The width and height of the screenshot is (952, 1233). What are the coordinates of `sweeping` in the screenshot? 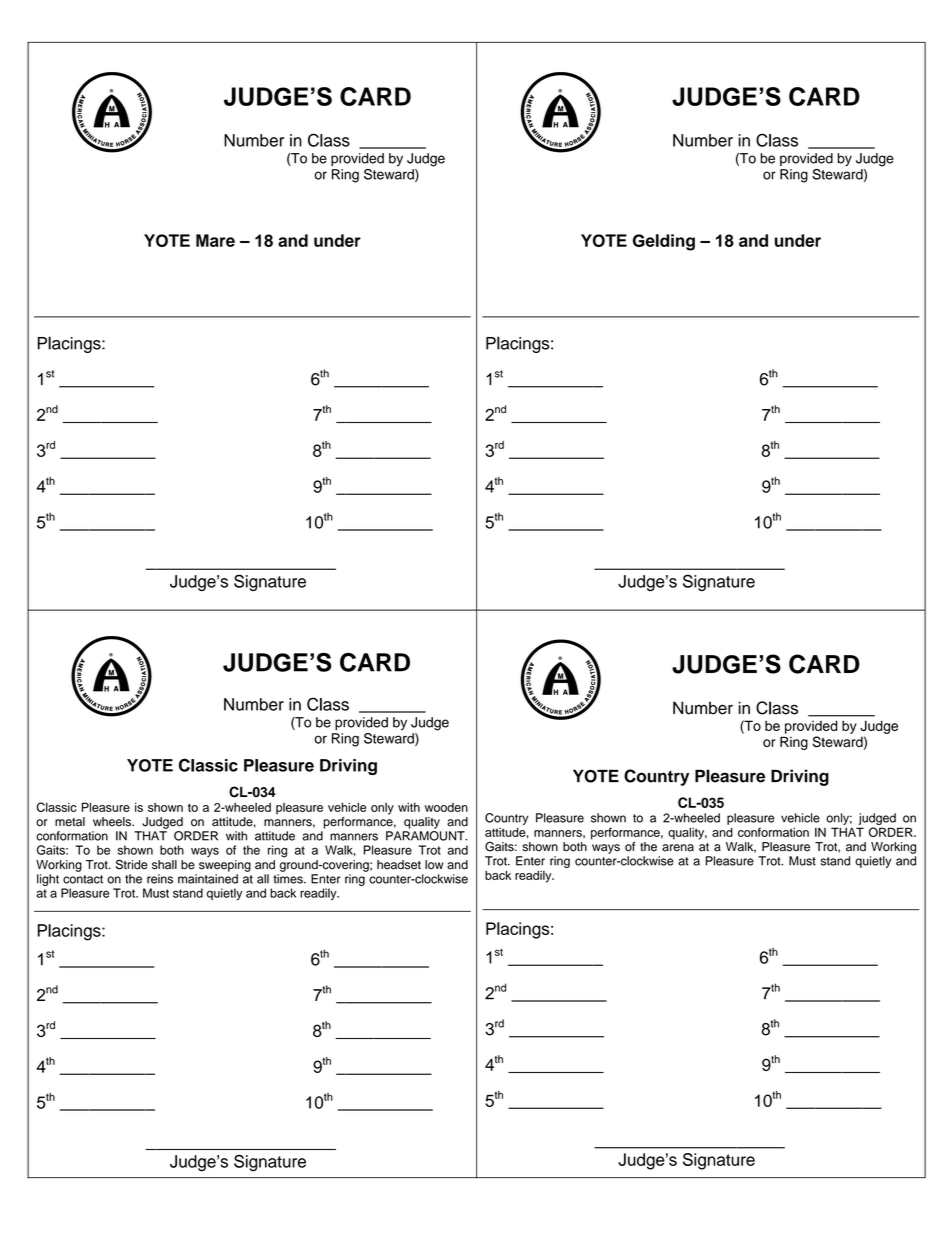 It's located at (225, 866).
